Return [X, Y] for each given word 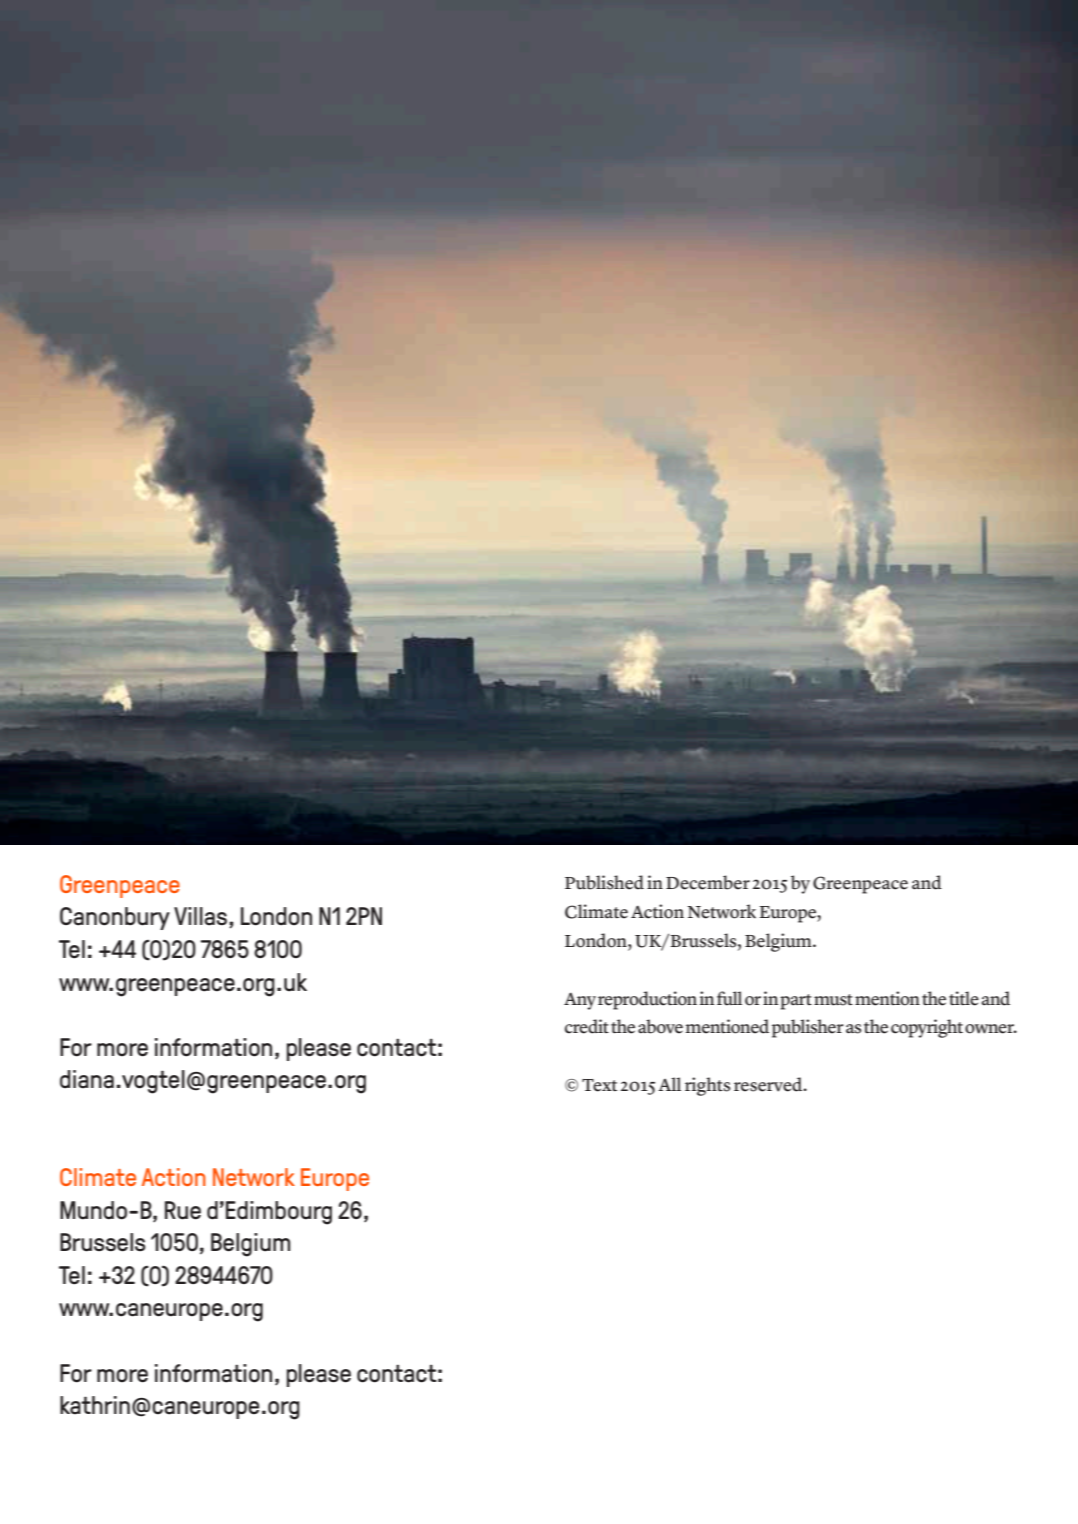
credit [587, 1026]
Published [604, 882]
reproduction [647, 1000]
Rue [183, 1210]
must [833, 1000]
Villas [200, 916]
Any [580, 1001]
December [708, 882]
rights [708, 1086]
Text [599, 1085]
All [669, 1084]
